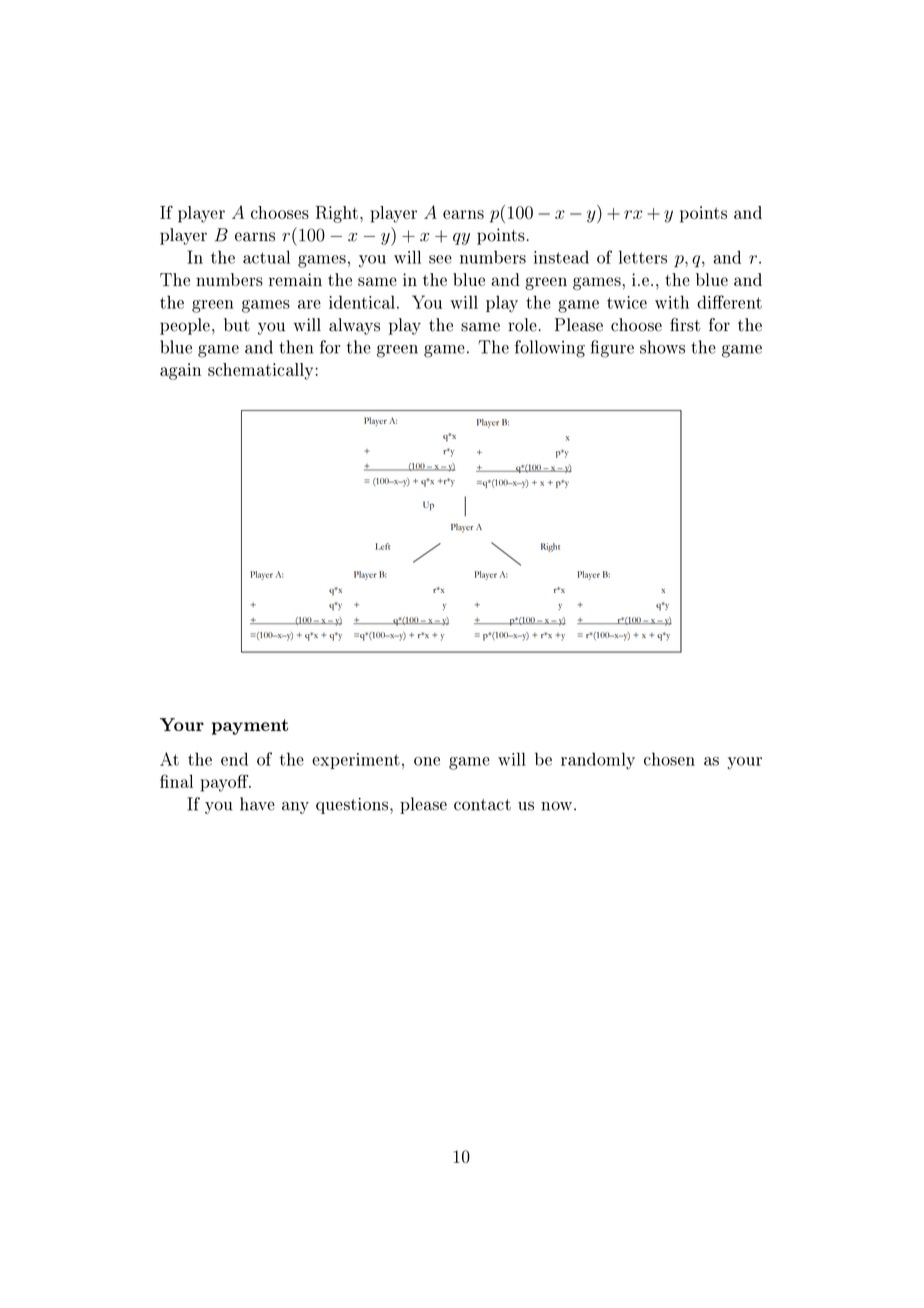  Describe the element at coordinates (427, 761) in the page. I see `one` at that location.
